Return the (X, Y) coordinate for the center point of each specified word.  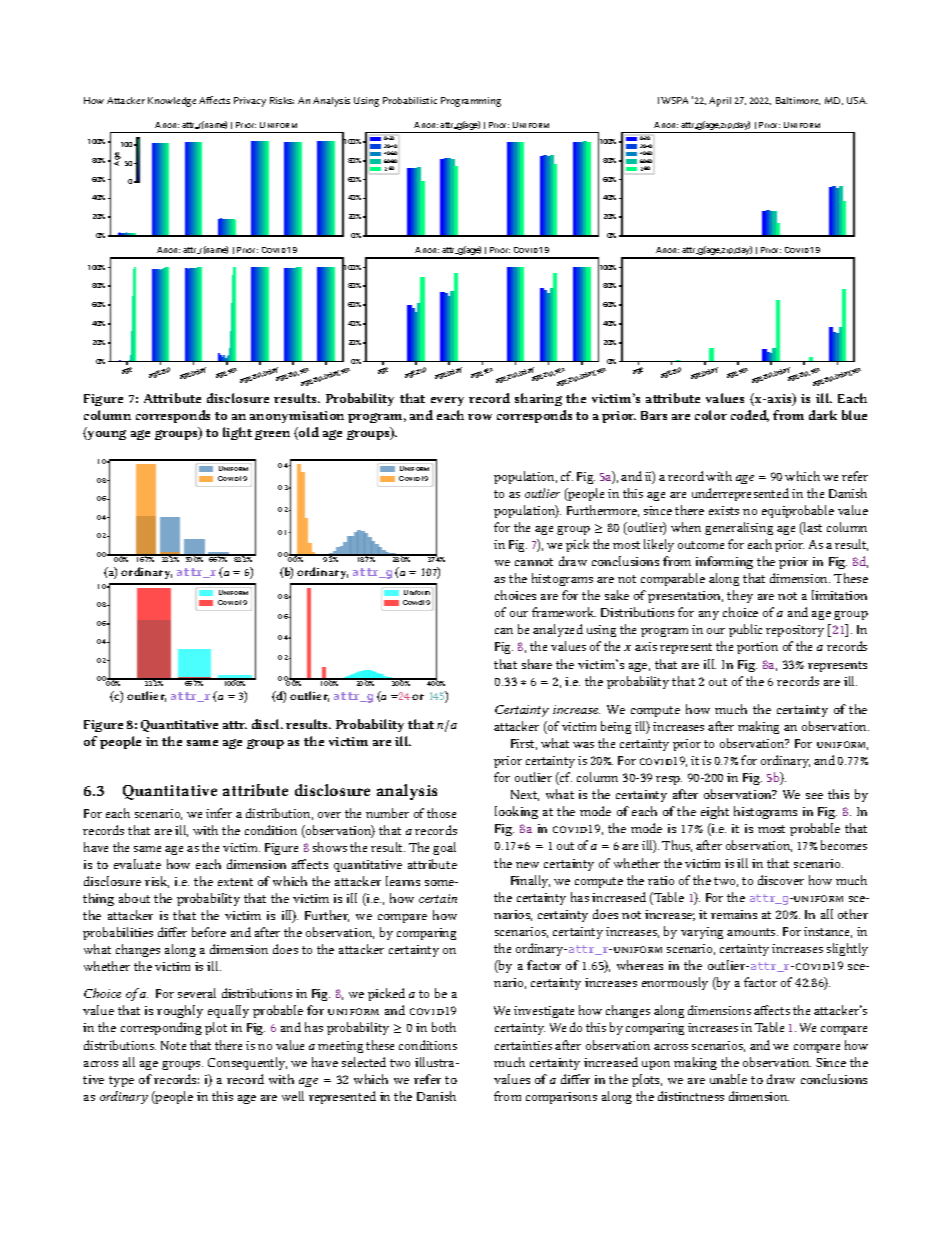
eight (715, 812)
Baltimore (798, 101)
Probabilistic (410, 100)
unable (728, 1079)
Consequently (247, 1063)
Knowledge (172, 102)
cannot (534, 562)
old (308, 433)
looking (516, 812)
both (444, 1027)
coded (750, 416)
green (272, 435)
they (740, 596)
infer (219, 813)
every (447, 401)
